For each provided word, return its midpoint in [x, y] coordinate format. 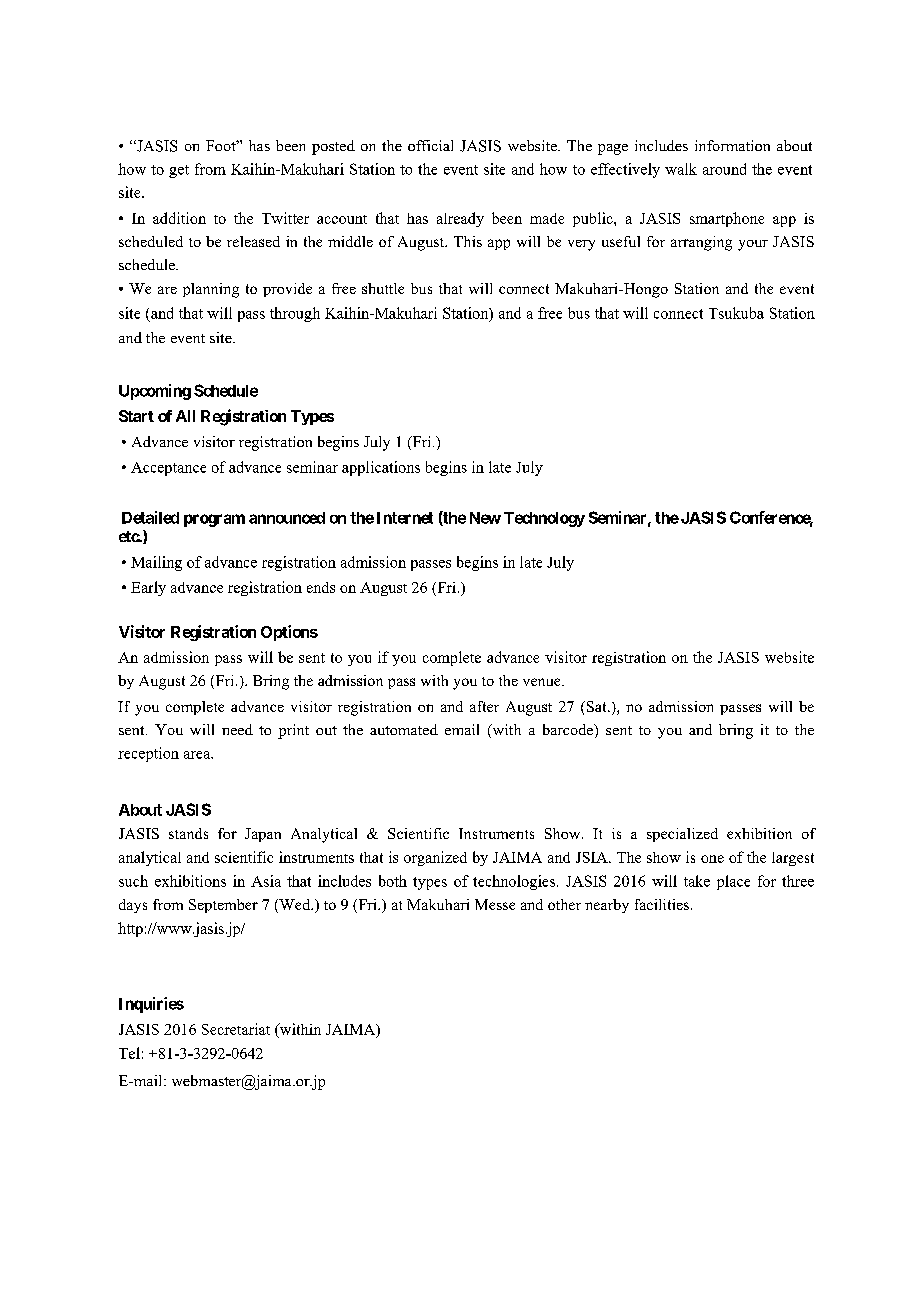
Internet [405, 518]
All [185, 416]
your [753, 245]
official [430, 145]
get [179, 171]
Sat [596, 706]
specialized [682, 835]
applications [381, 468]
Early [148, 588]
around [724, 169]
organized [435, 858]
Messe [495, 904]
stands [188, 833]
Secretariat [236, 1029]
